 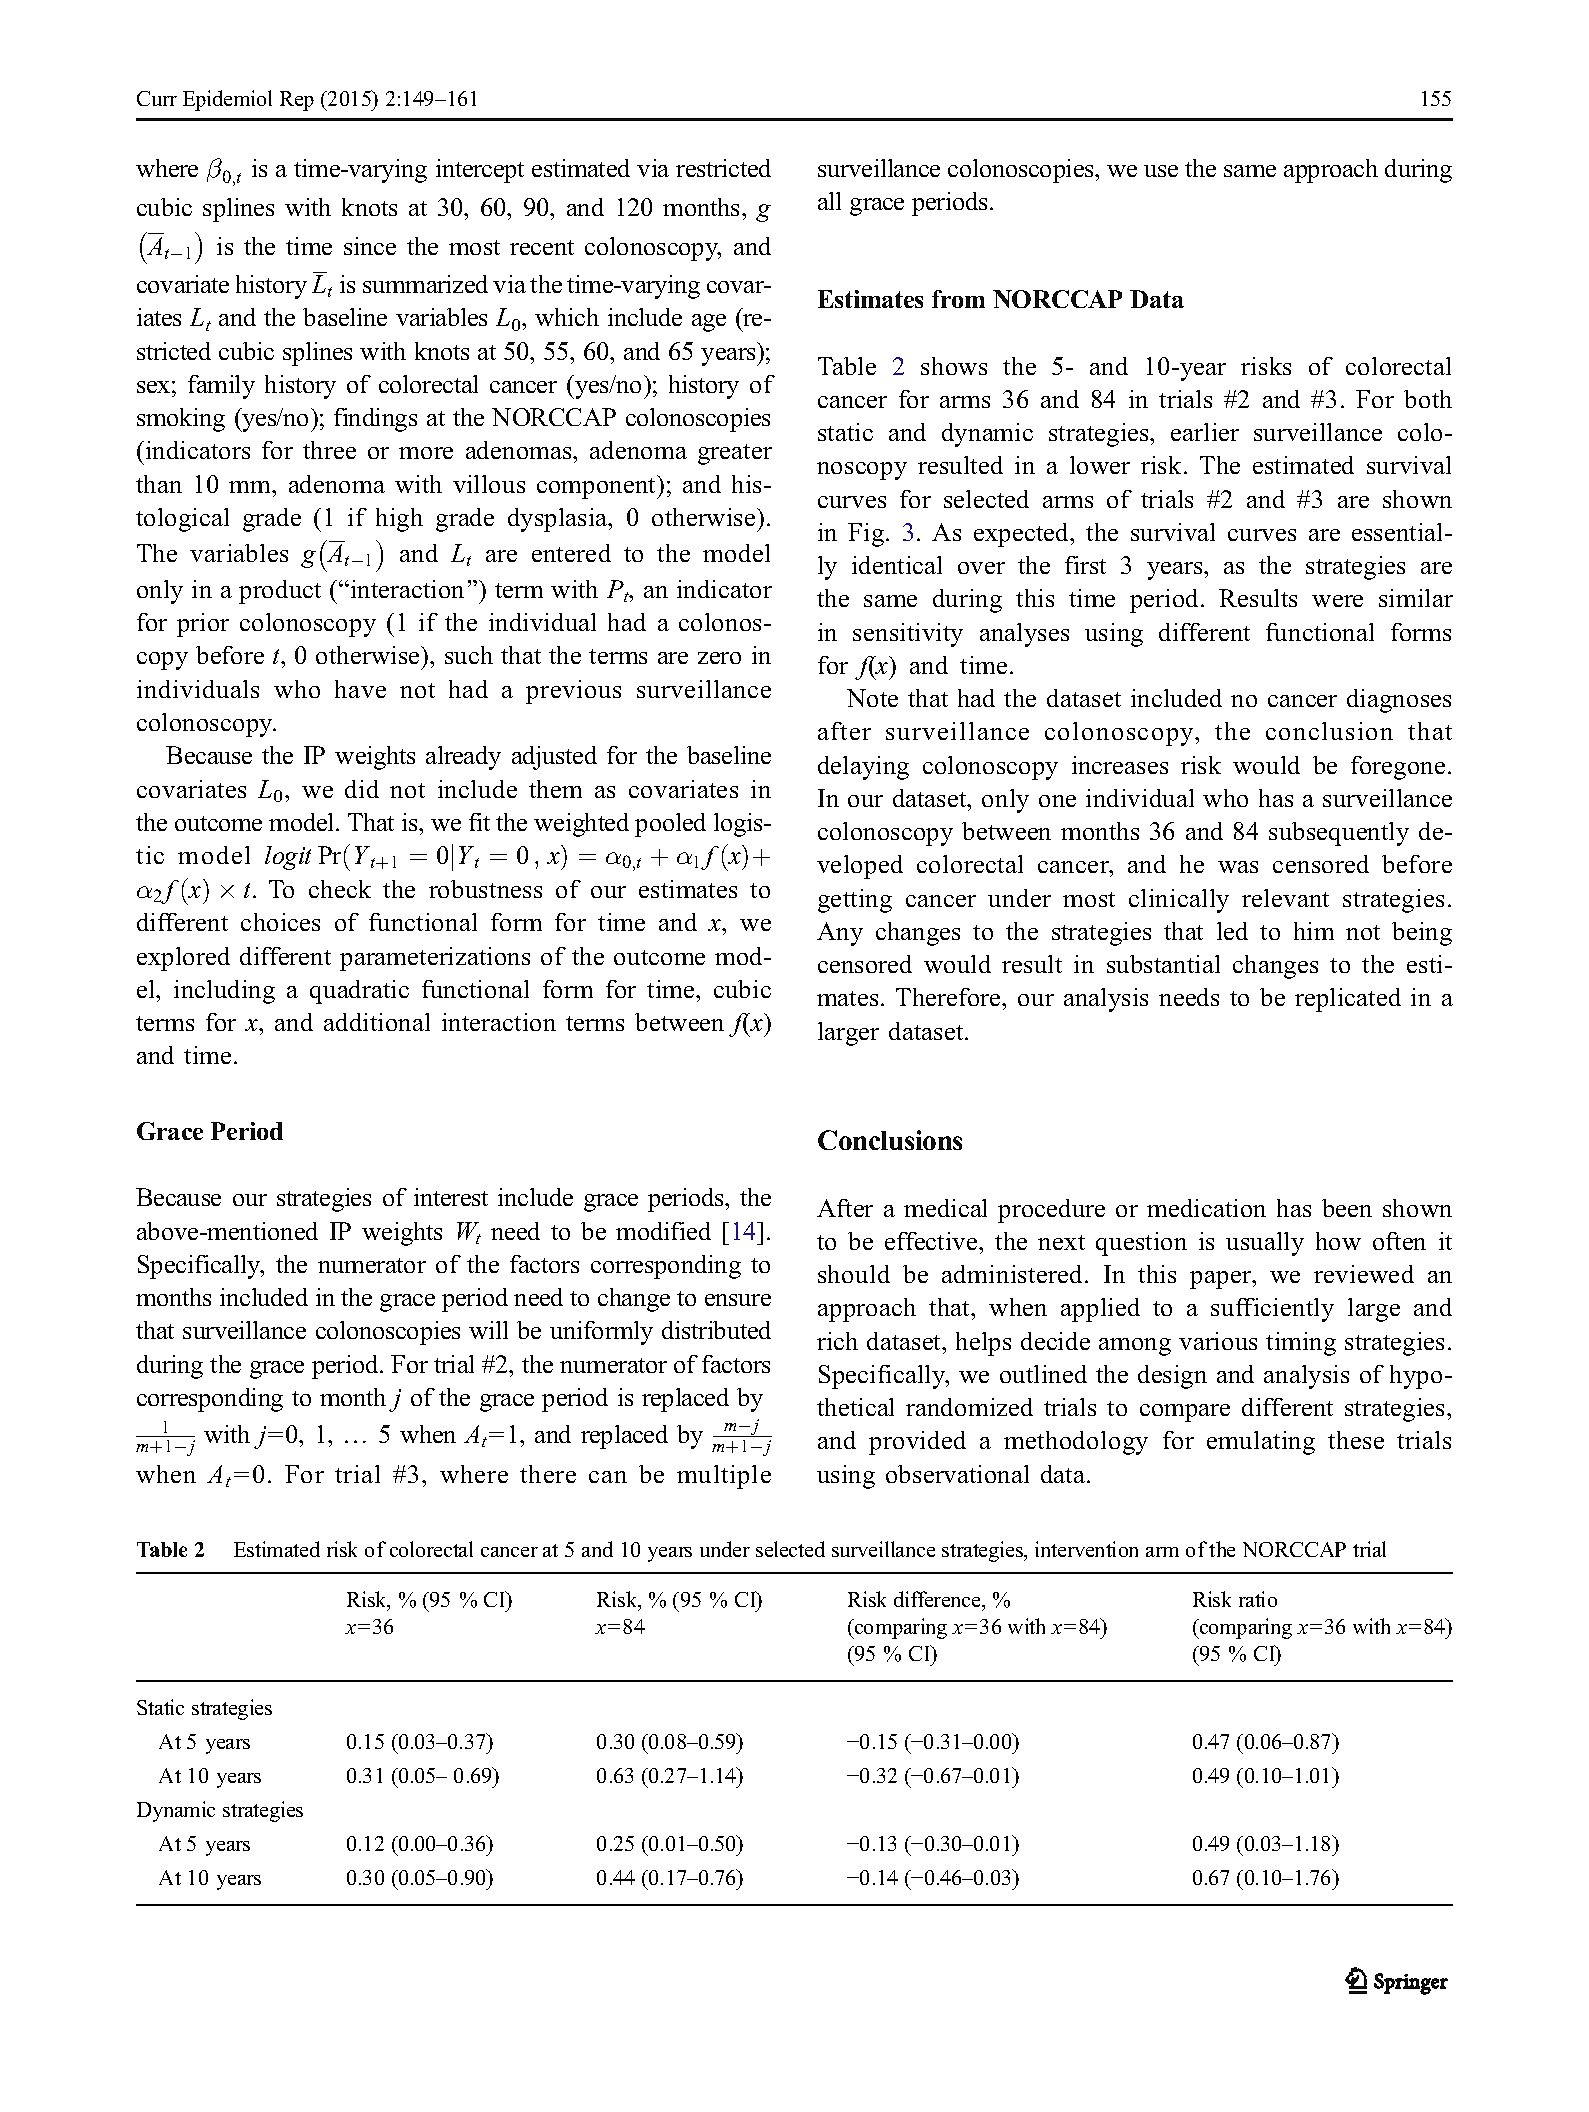 I want to click on multiple, so click(x=724, y=1477).
